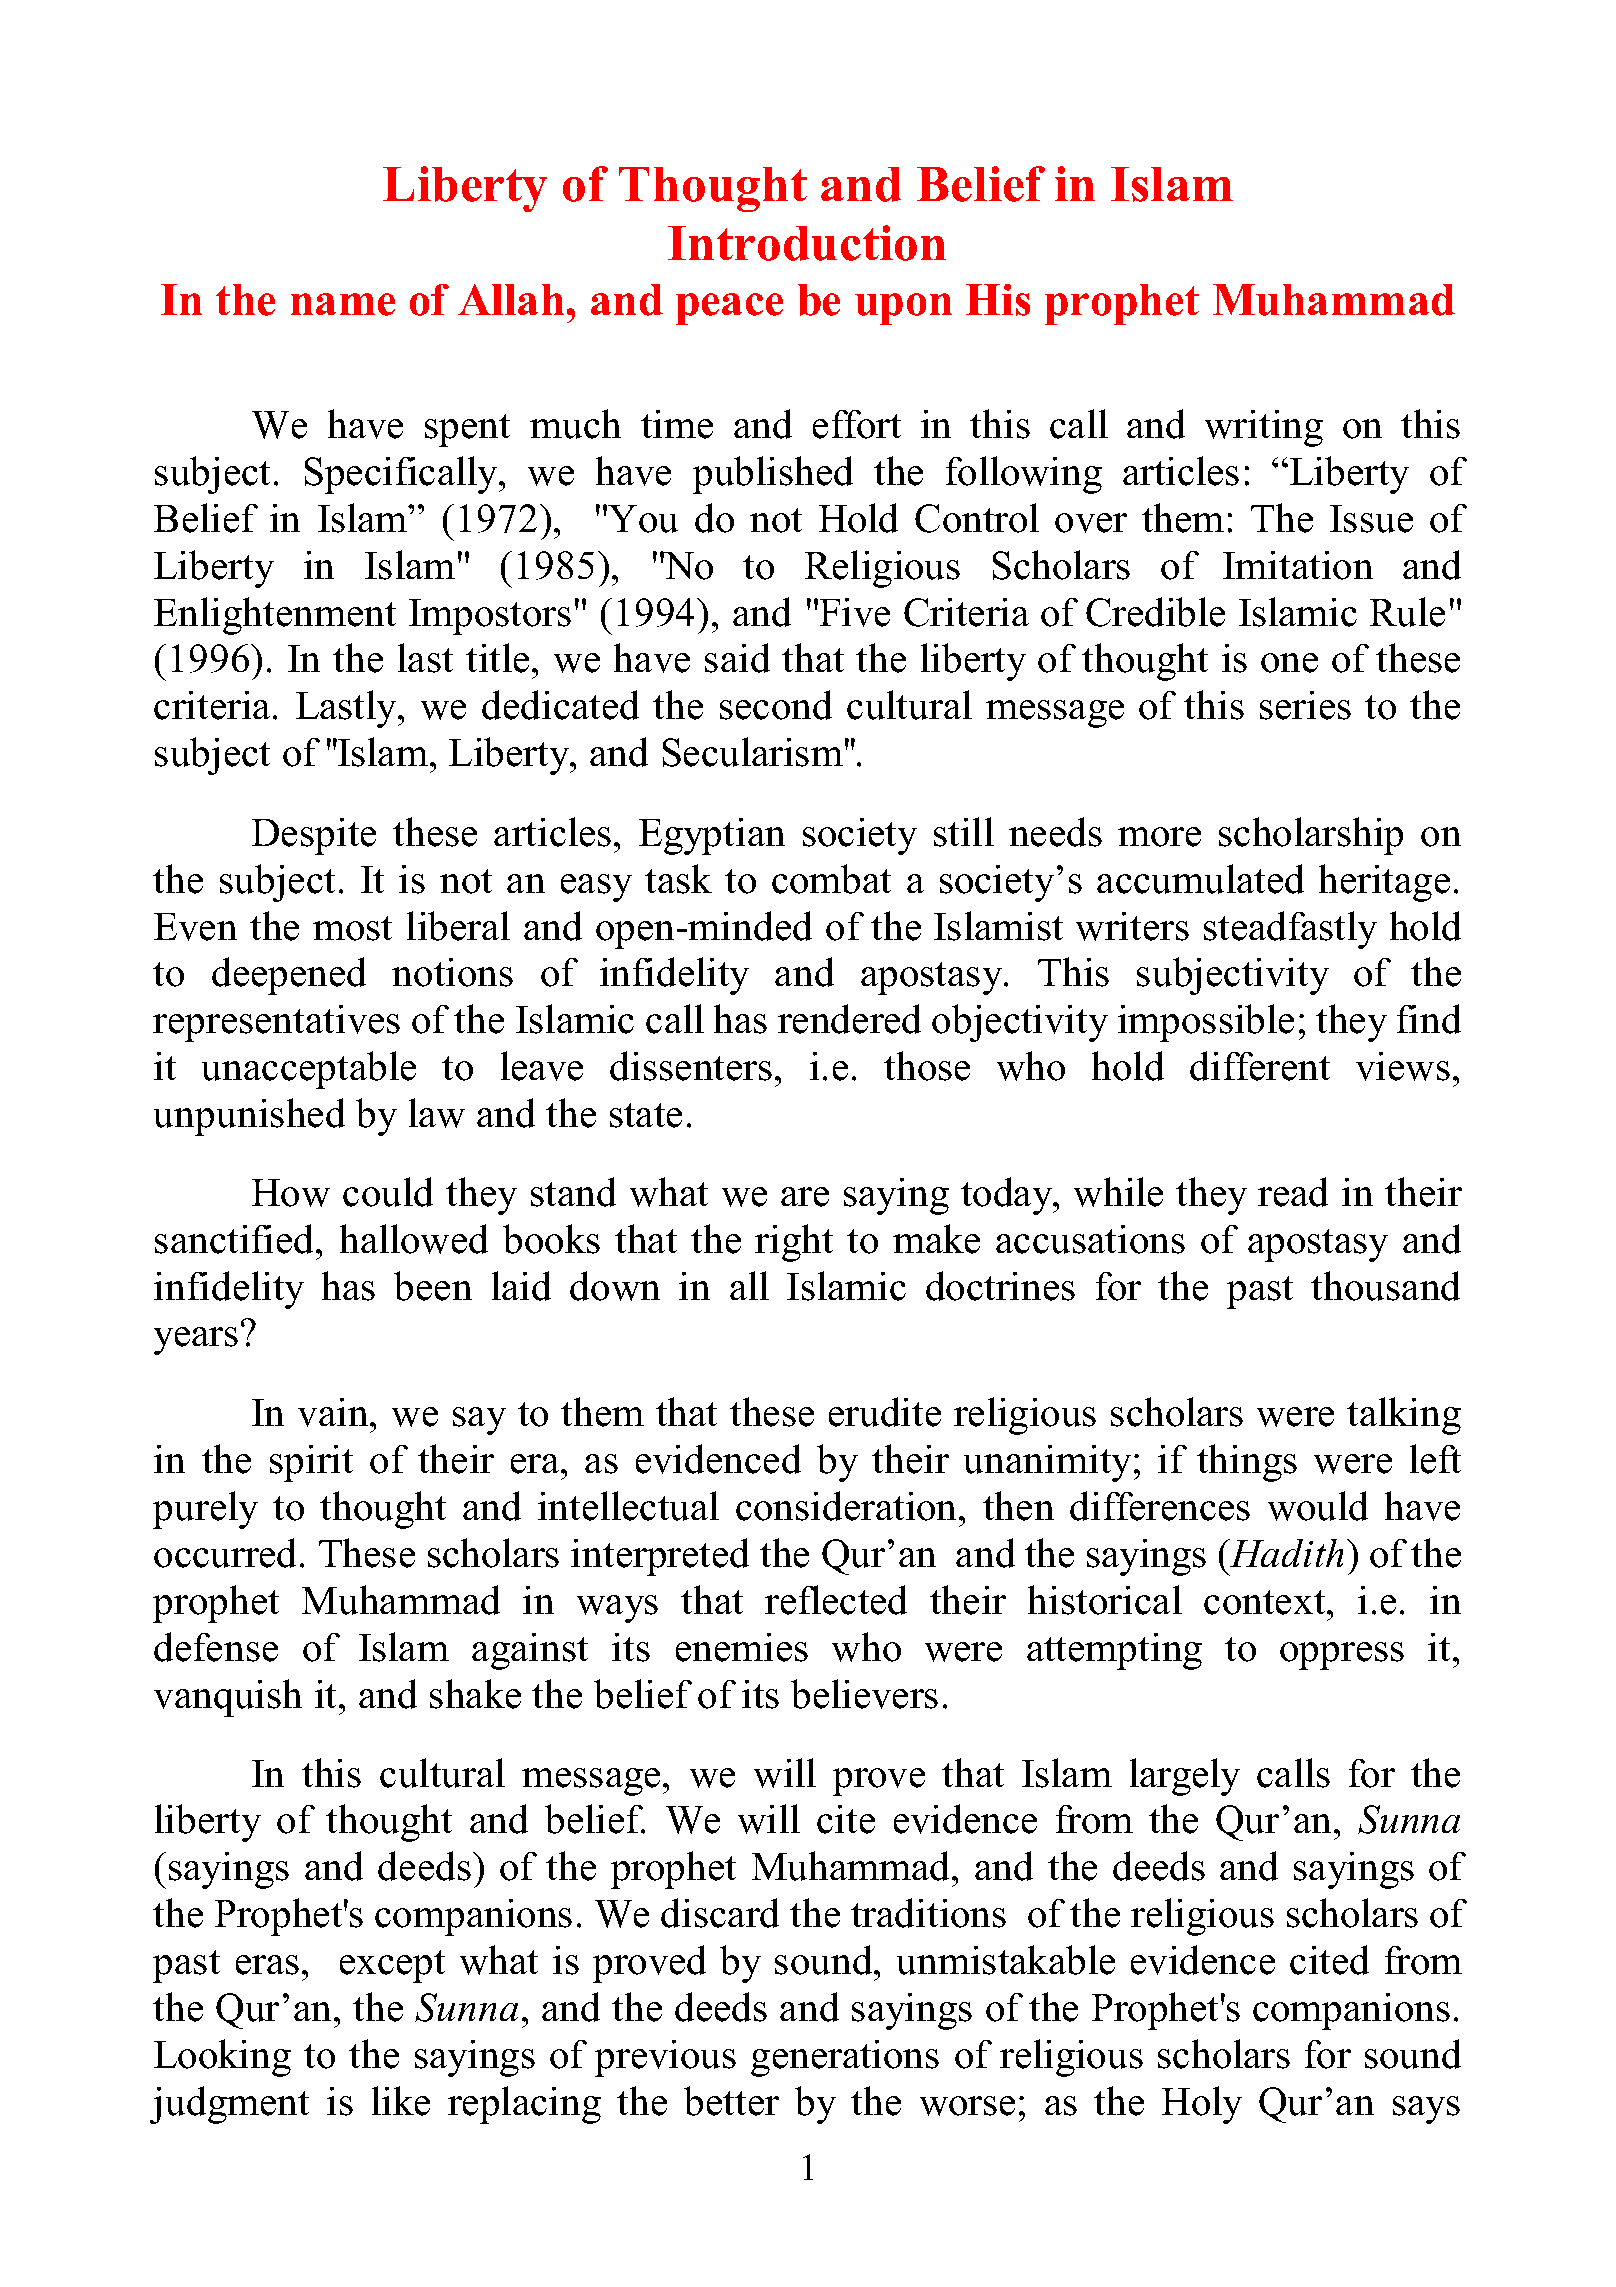  I want to click on most, so click(352, 928).
